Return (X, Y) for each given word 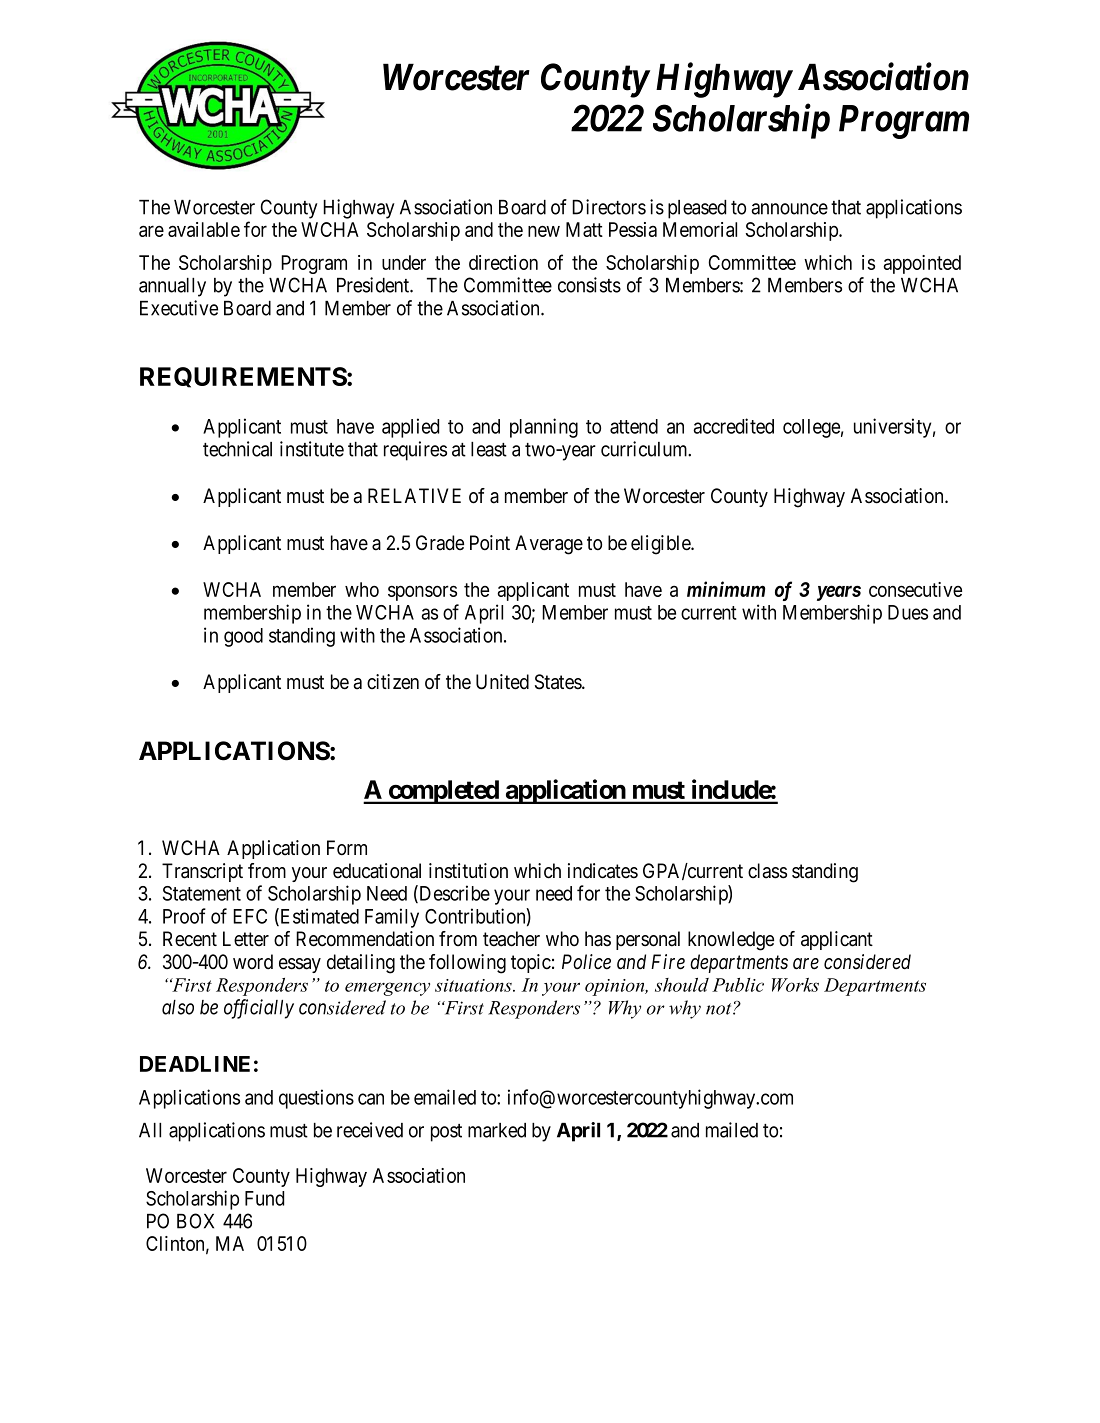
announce (789, 209)
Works (795, 985)
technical (237, 449)
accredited (733, 426)
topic (531, 963)
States (559, 682)
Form (347, 848)
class (767, 871)
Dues (908, 612)
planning (544, 428)
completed (443, 792)
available (204, 229)
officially (259, 1009)
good (243, 637)
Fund (264, 1198)
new (544, 231)
